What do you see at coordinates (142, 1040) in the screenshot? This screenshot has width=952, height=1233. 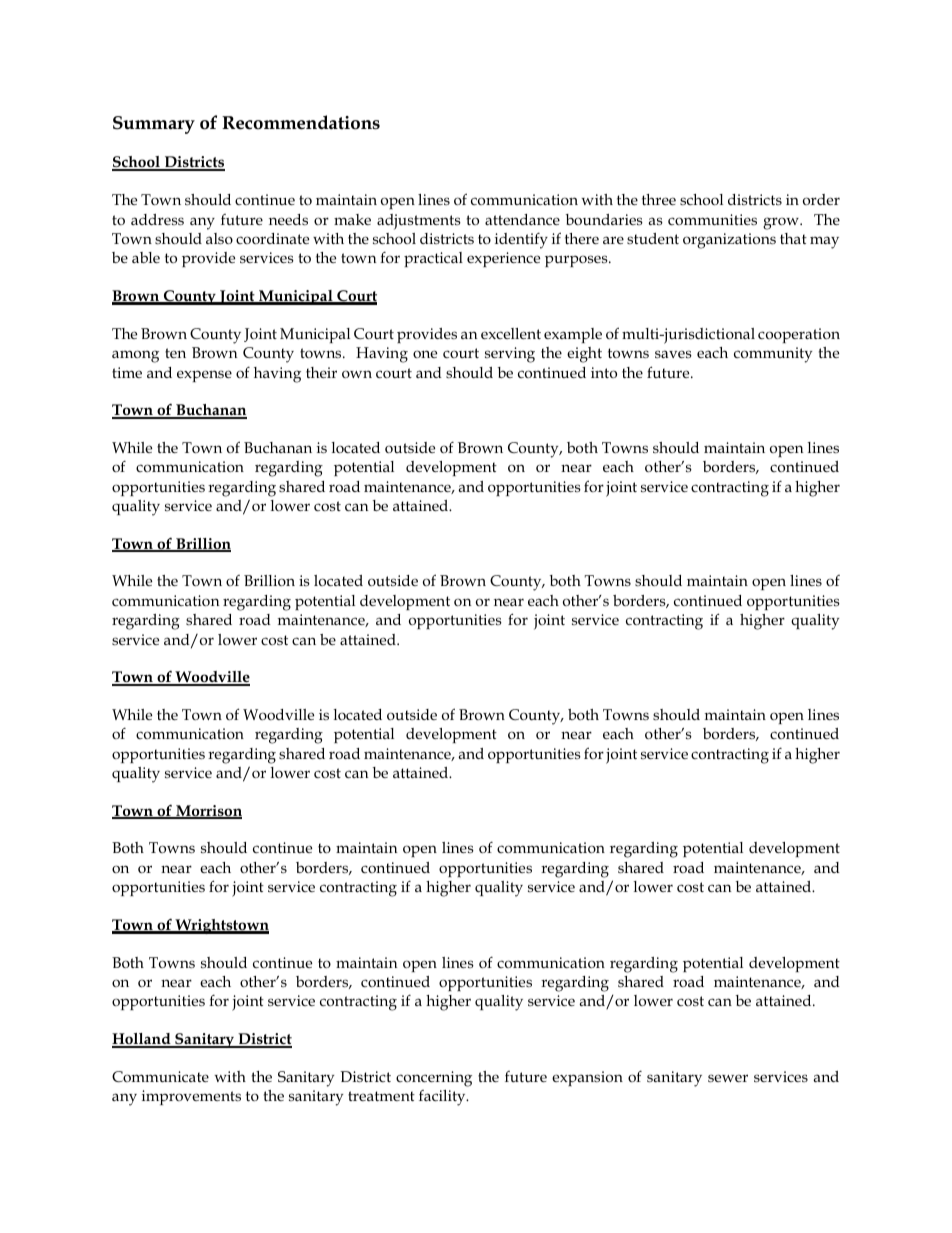 I see `Holland` at bounding box center [142, 1040].
